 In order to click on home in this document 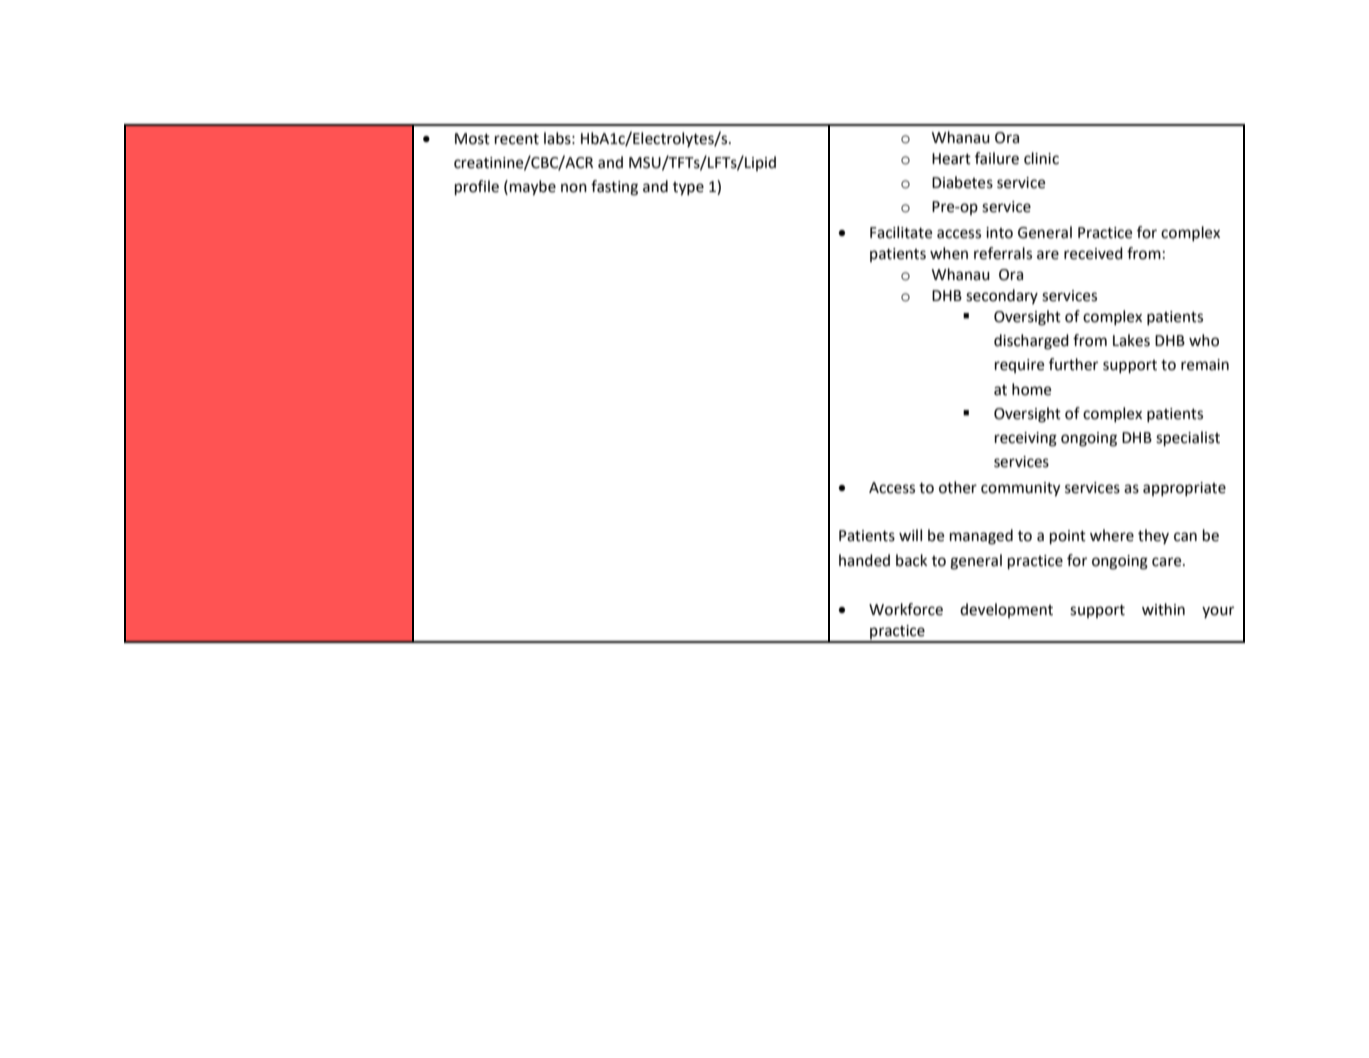, I will do `click(1031, 389)`.
